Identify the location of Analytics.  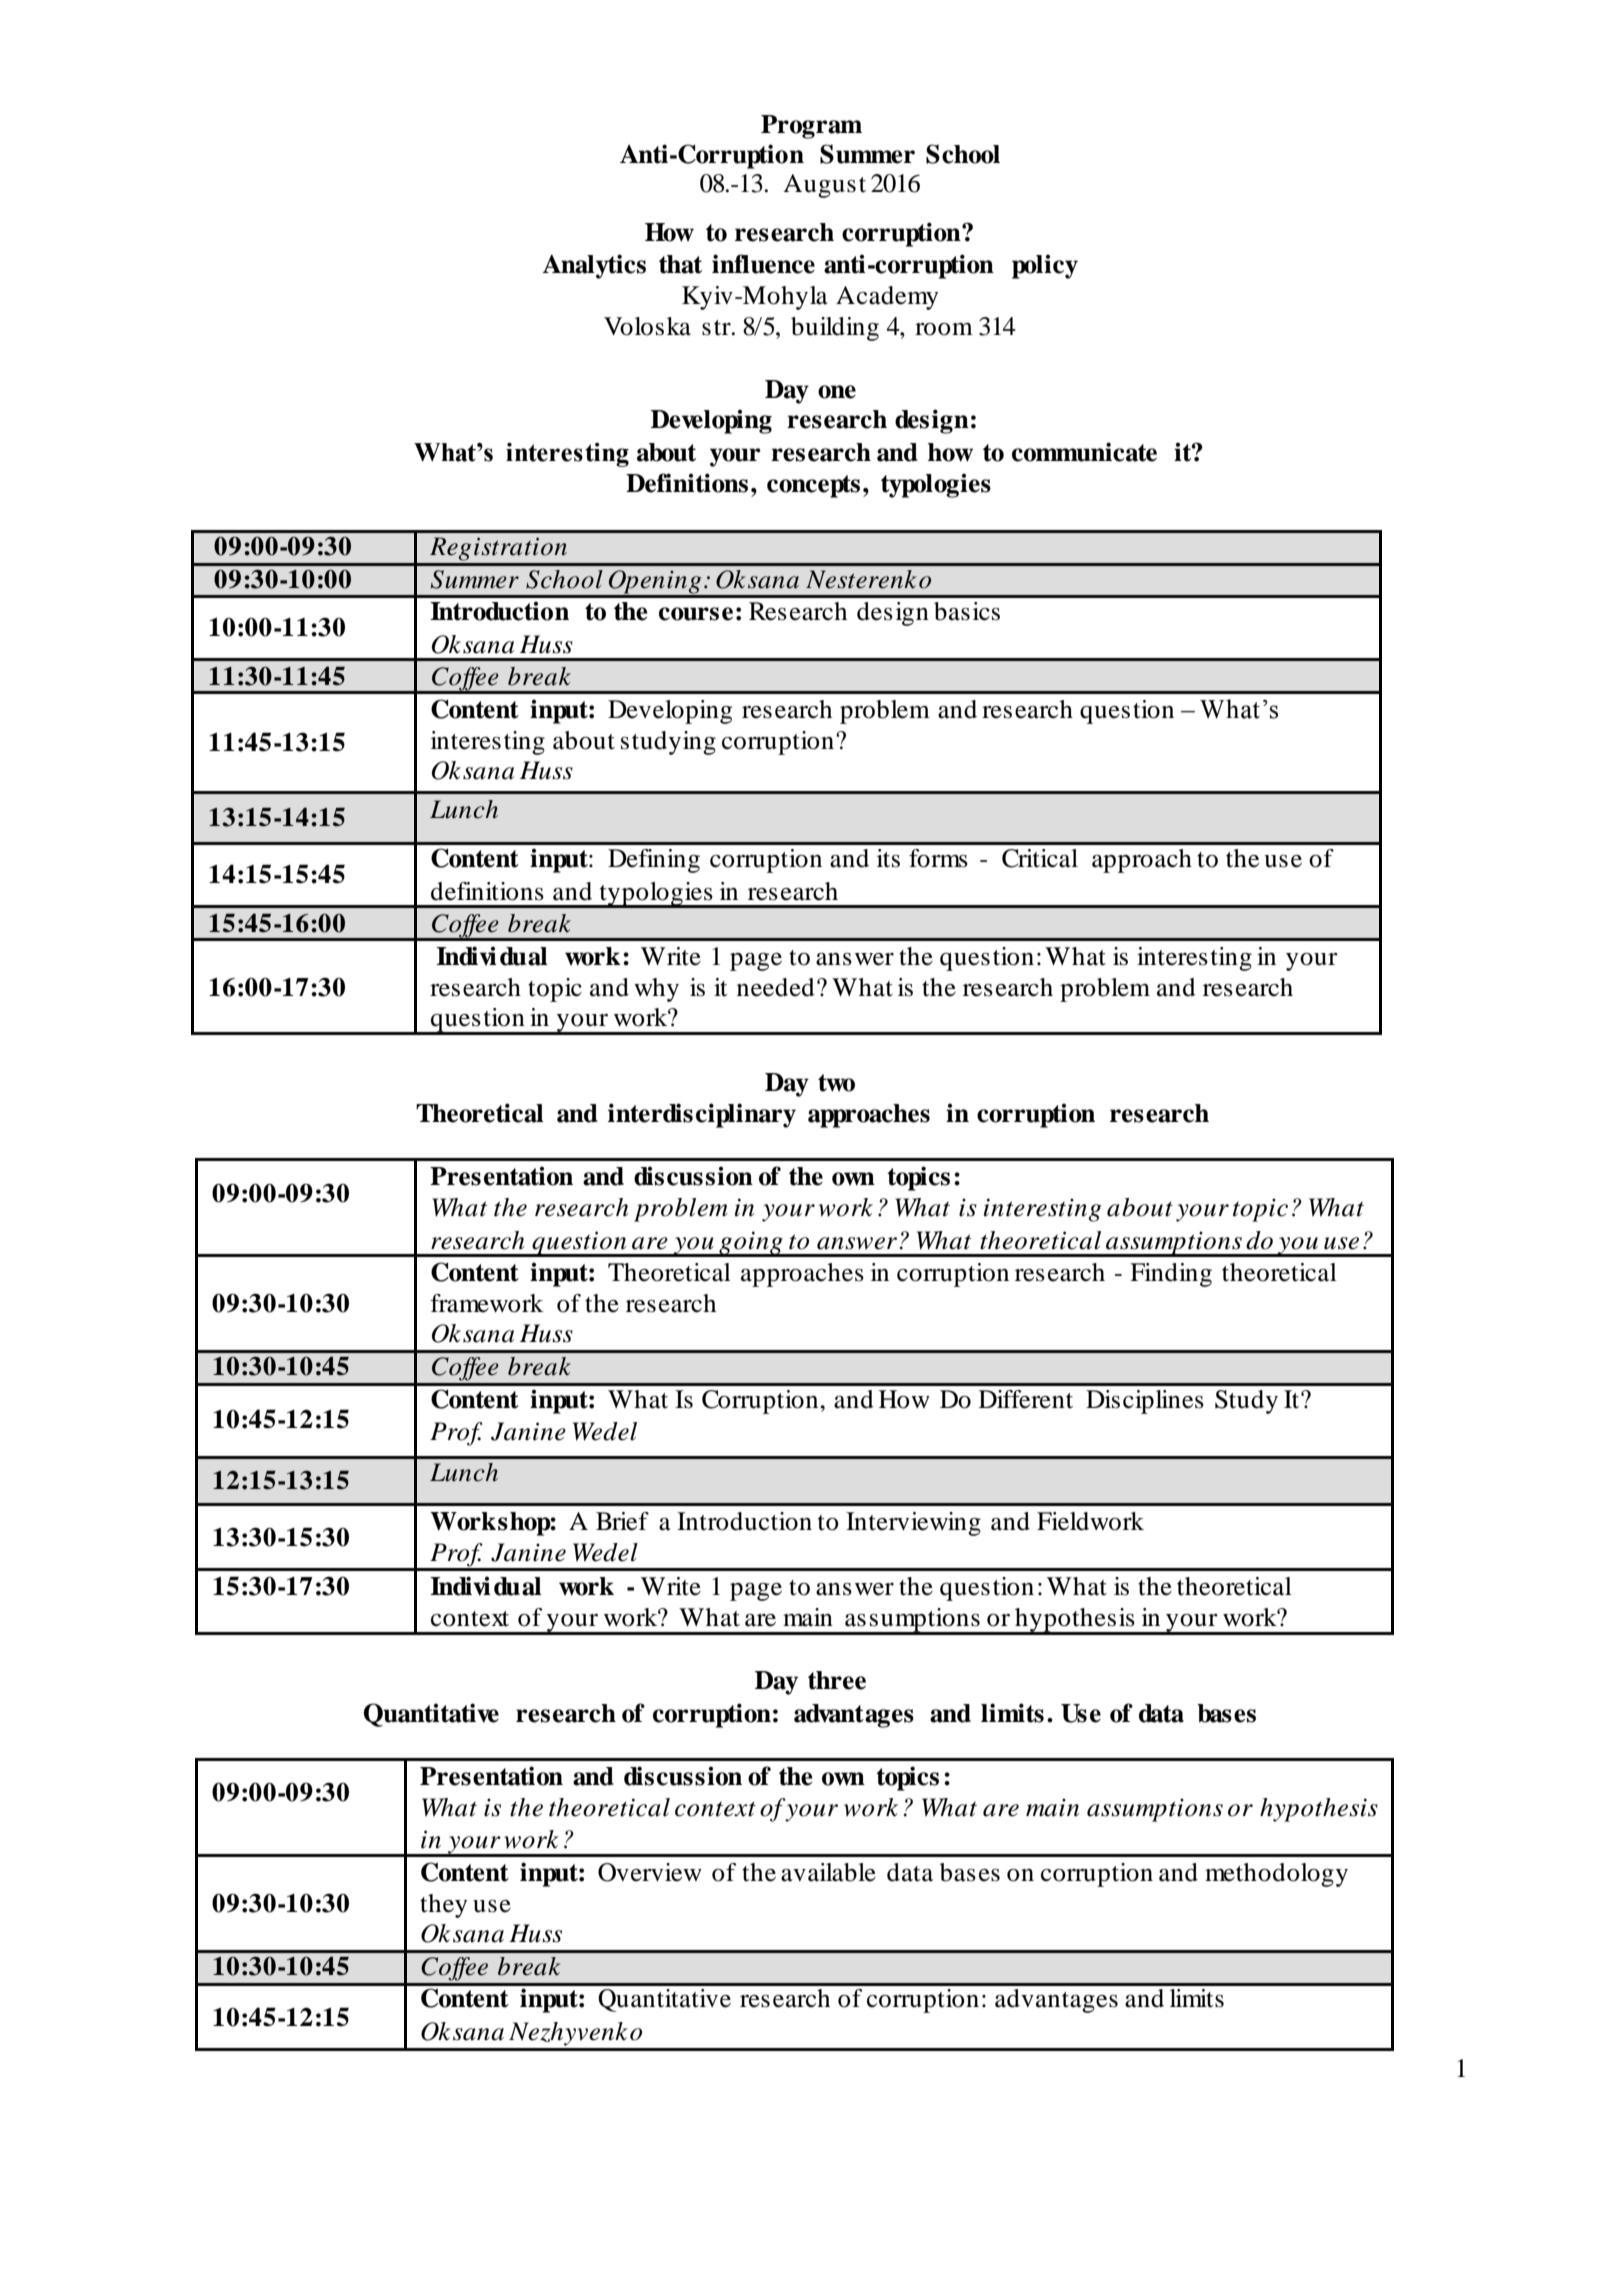
(594, 266).
